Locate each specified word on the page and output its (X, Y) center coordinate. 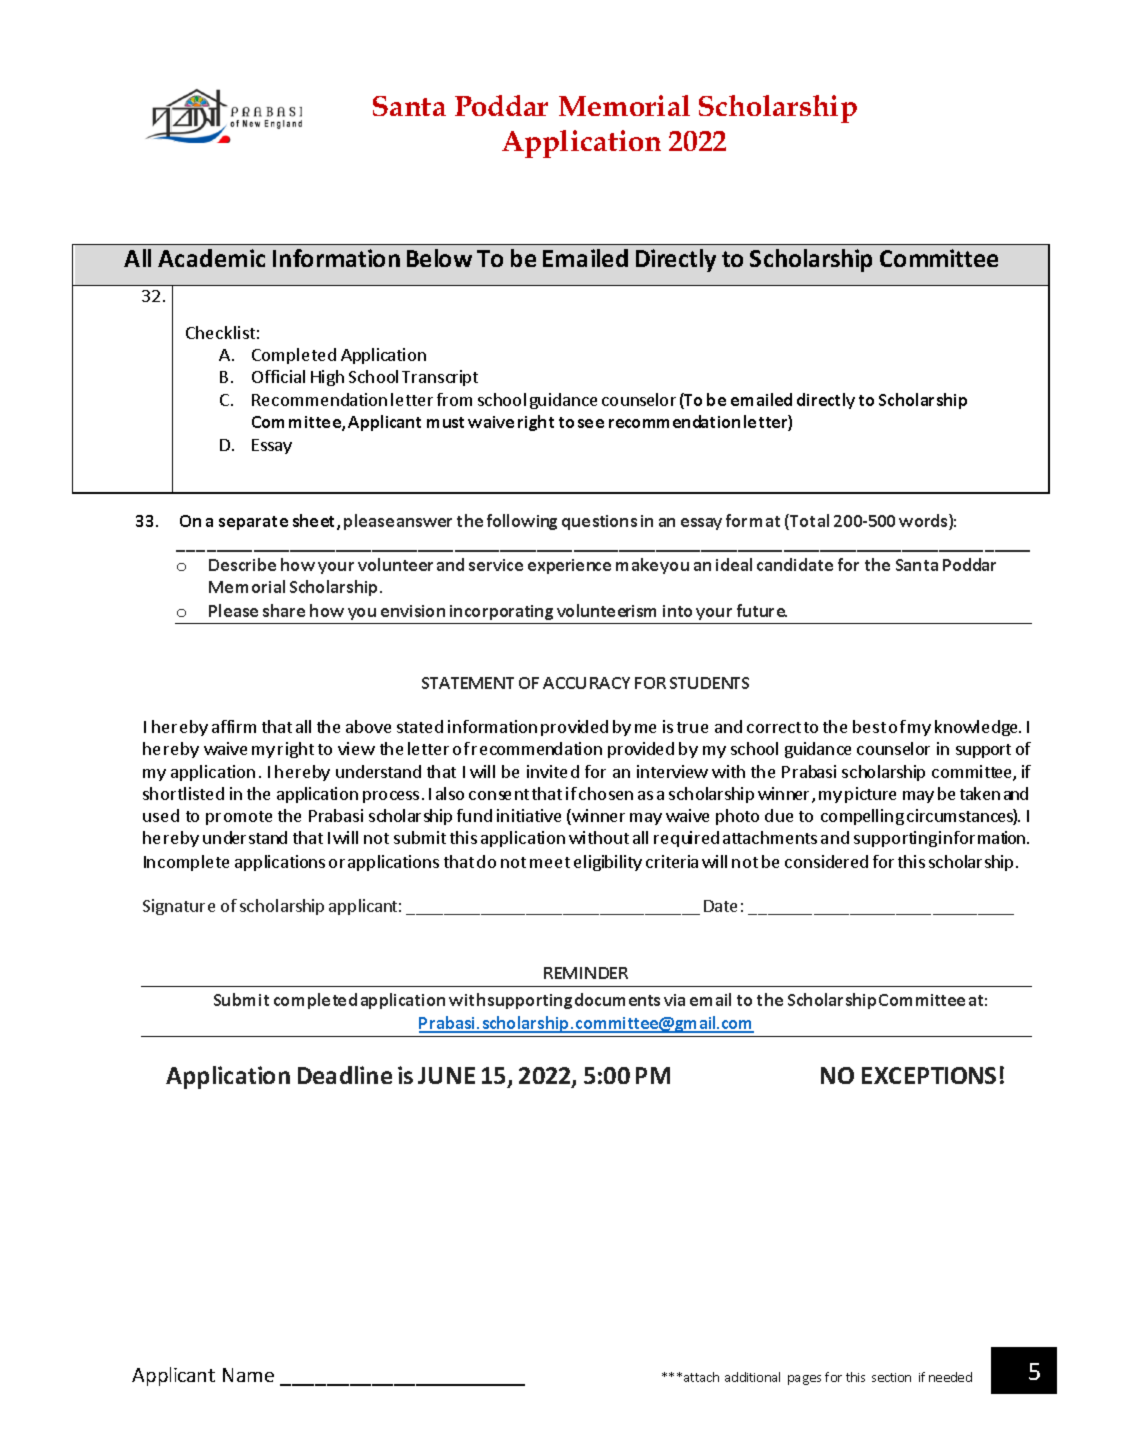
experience (569, 566)
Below (439, 258)
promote (239, 818)
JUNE (446, 1075)
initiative (529, 815)
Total (808, 522)
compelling (862, 817)
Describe (242, 564)
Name (248, 1375)
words (924, 522)
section (891, 1377)
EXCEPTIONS (929, 1075)
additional (752, 1377)
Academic (211, 258)
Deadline (345, 1075)
